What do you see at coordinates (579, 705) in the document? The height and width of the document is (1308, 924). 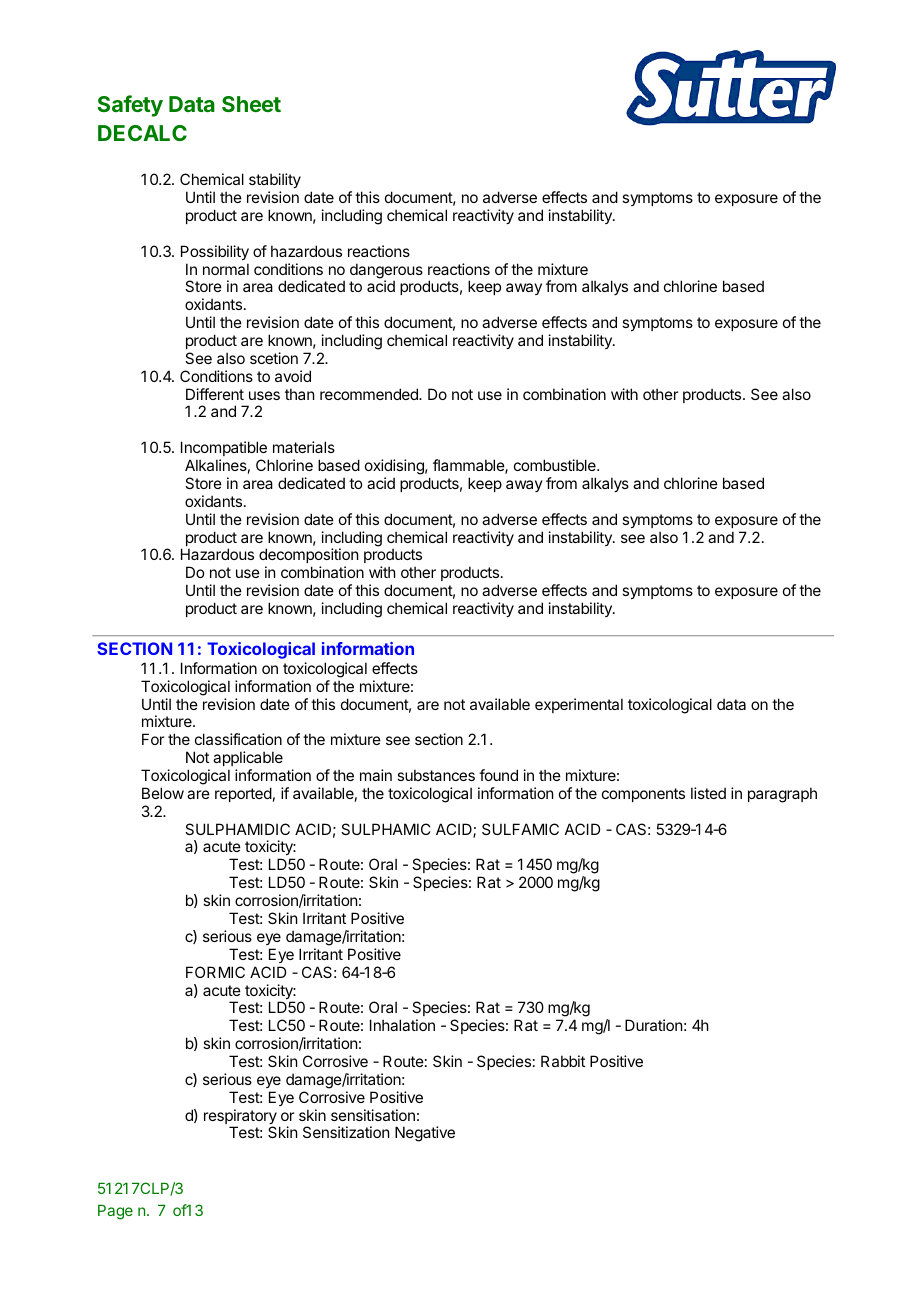 I see `experimental` at bounding box center [579, 705].
